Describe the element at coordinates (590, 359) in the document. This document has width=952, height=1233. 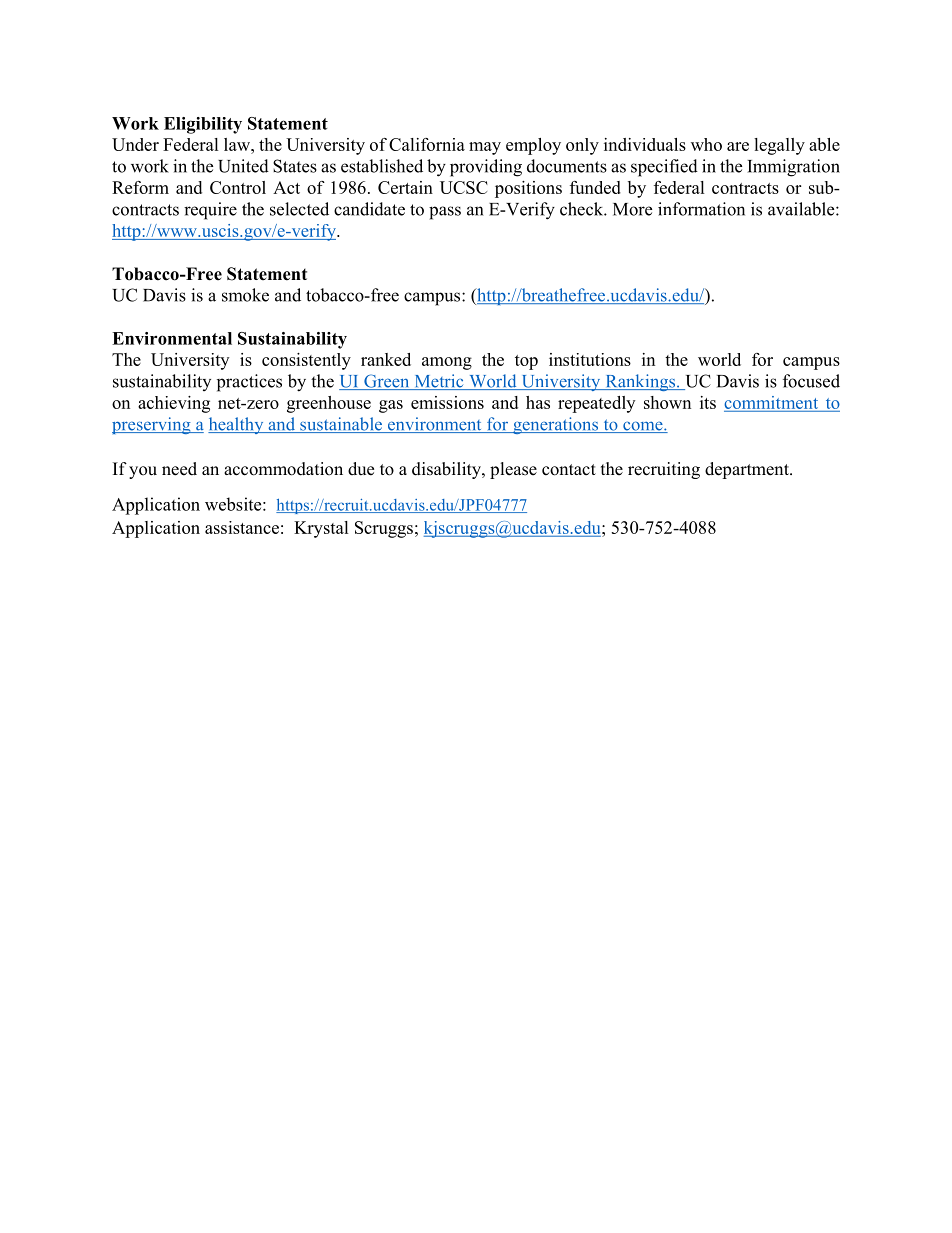
I see `institutions` at that location.
